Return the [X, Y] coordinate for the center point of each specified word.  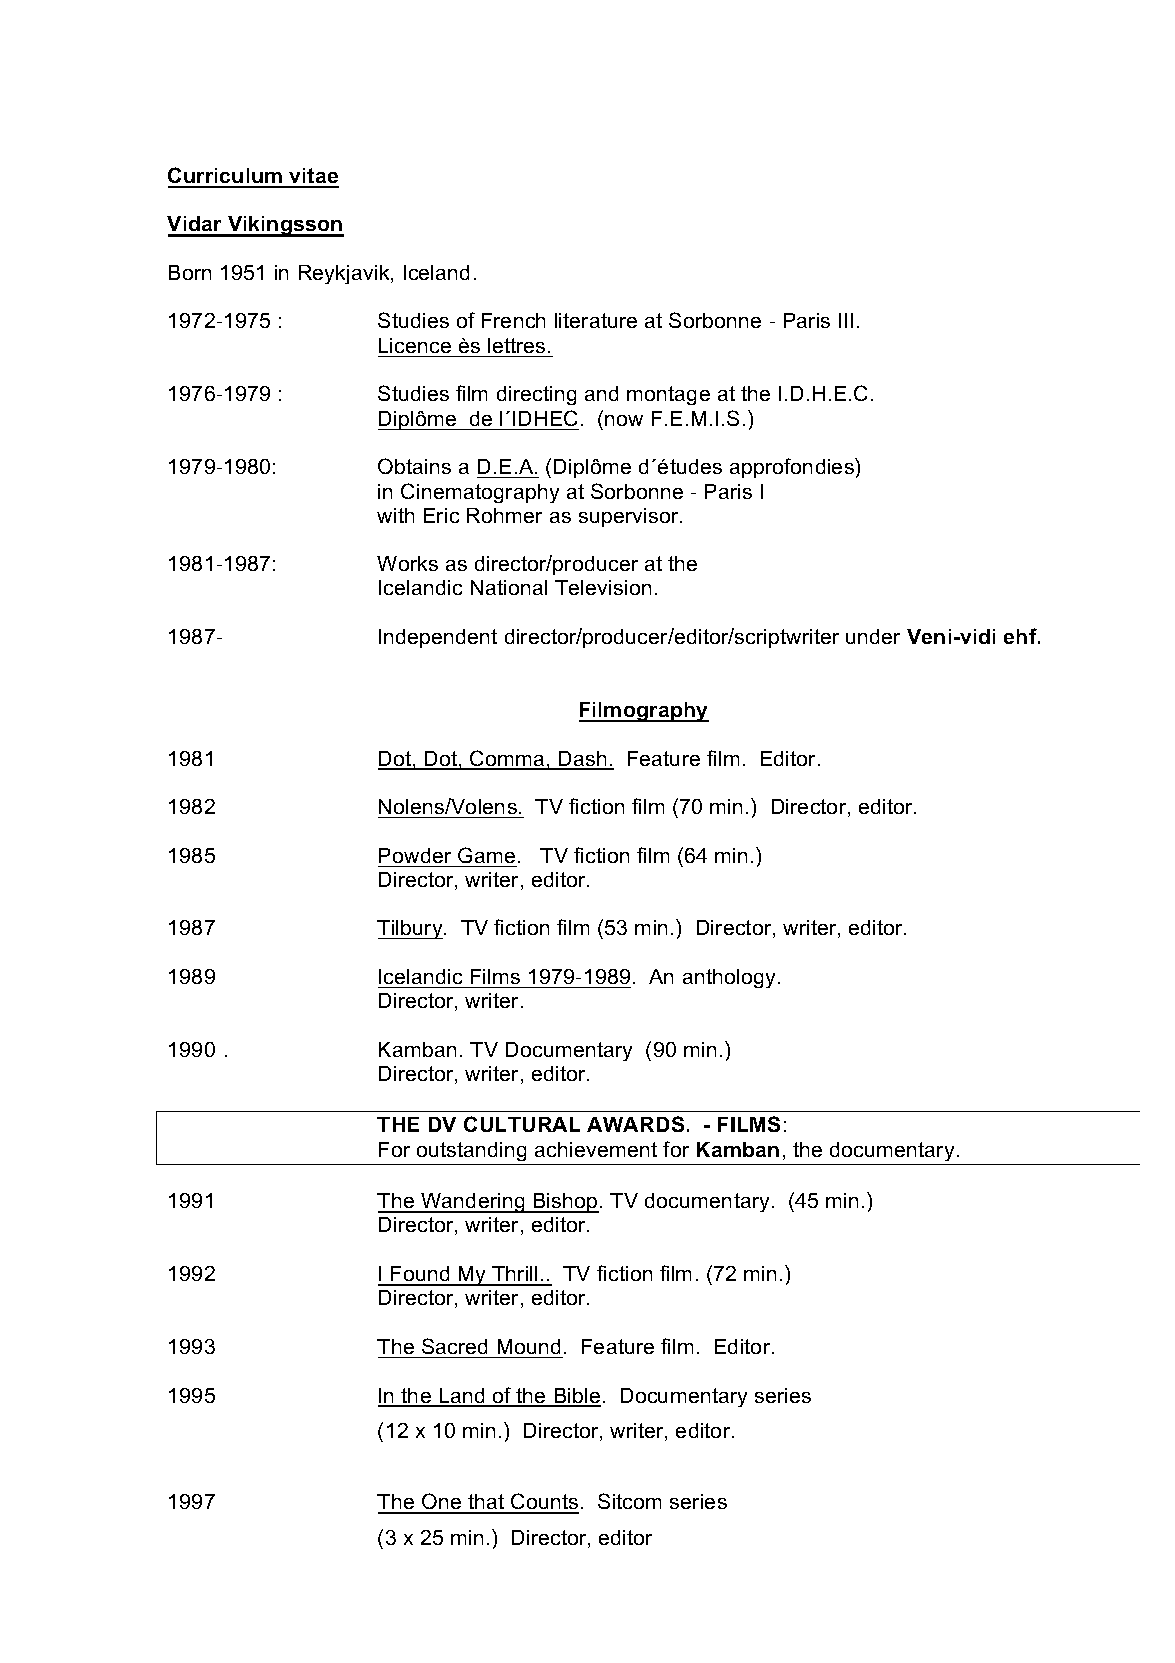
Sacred [454, 1346]
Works [407, 563]
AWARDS [635, 1124]
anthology [729, 978]
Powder [415, 855]
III [846, 320]
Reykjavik [345, 274]
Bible [576, 1397]
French [513, 320]
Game [486, 855]
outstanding [471, 1151]
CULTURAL [522, 1124]
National [509, 587]
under [873, 636]
